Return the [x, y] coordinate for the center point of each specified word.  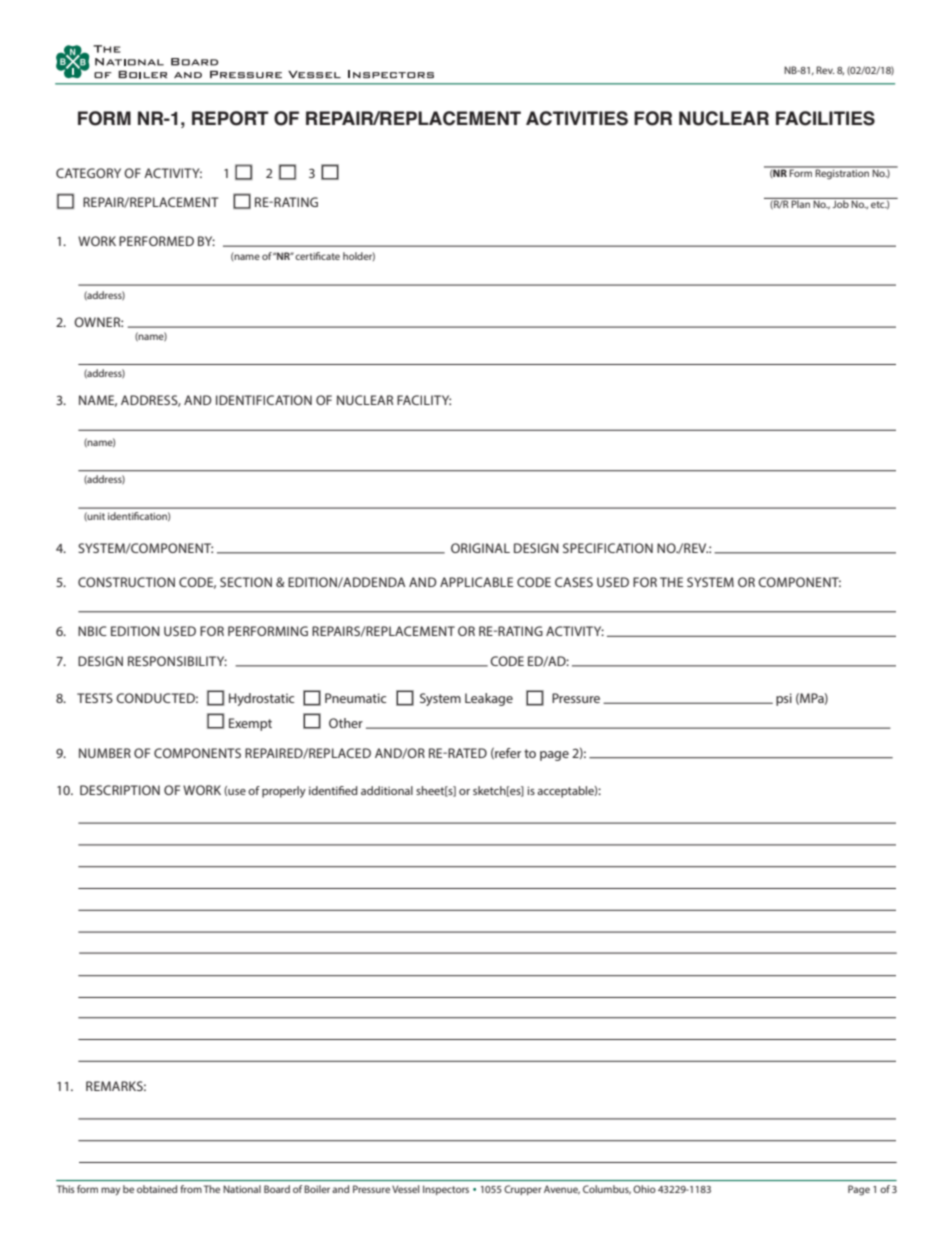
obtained [157, 1189]
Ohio [644, 1189]
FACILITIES [825, 118]
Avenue [562, 1189]
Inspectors [446, 1190]
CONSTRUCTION [126, 582]
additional [387, 790]
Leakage [489, 699]
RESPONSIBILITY [177, 661]
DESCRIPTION [120, 790]
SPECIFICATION [608, 548]
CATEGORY [88, 173]
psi [784, 699]
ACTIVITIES [577, 118]
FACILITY [424, 400]
